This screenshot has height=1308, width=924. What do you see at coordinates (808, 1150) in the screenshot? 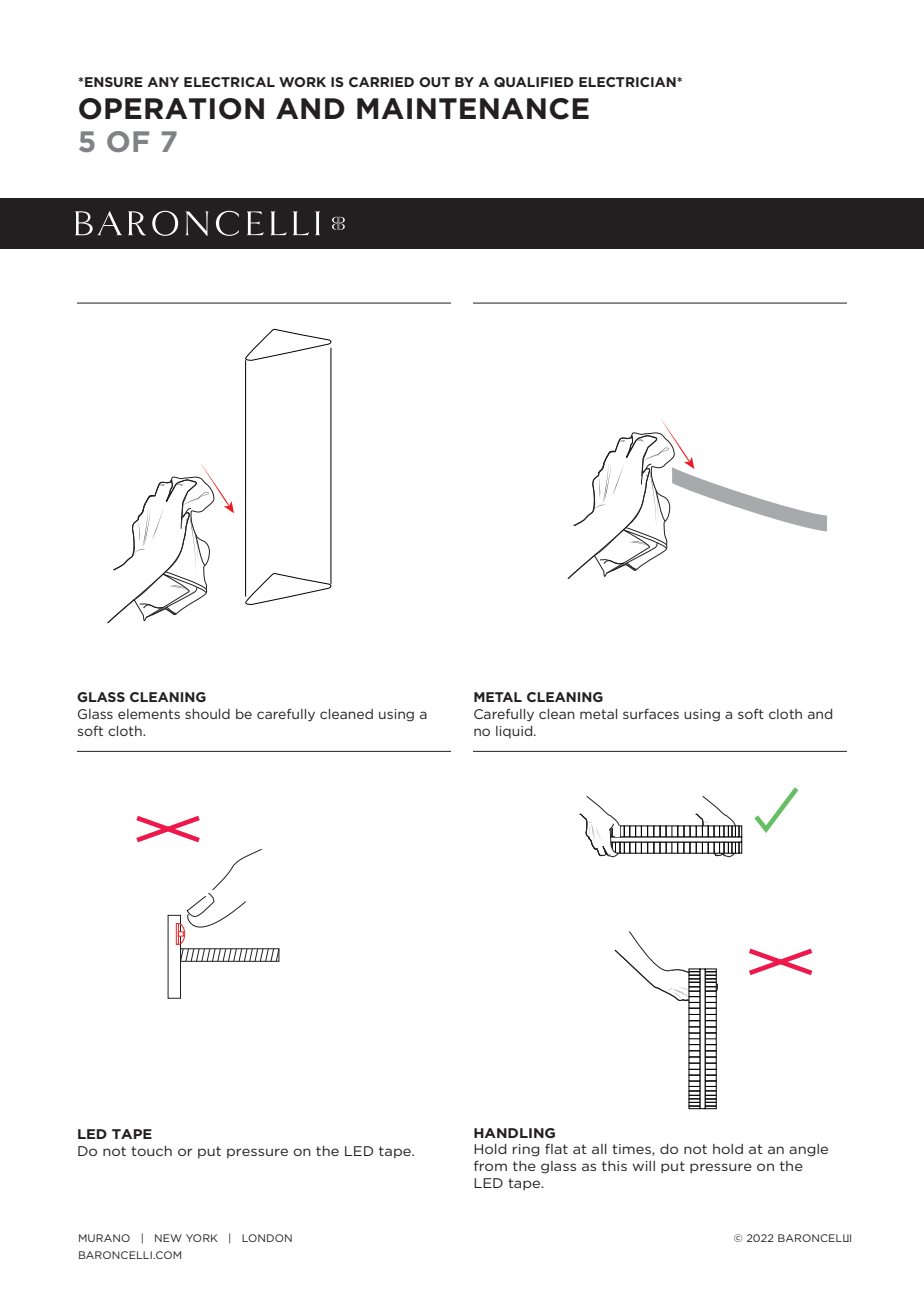
I see `angle` at bounding box center [808, 1150].
